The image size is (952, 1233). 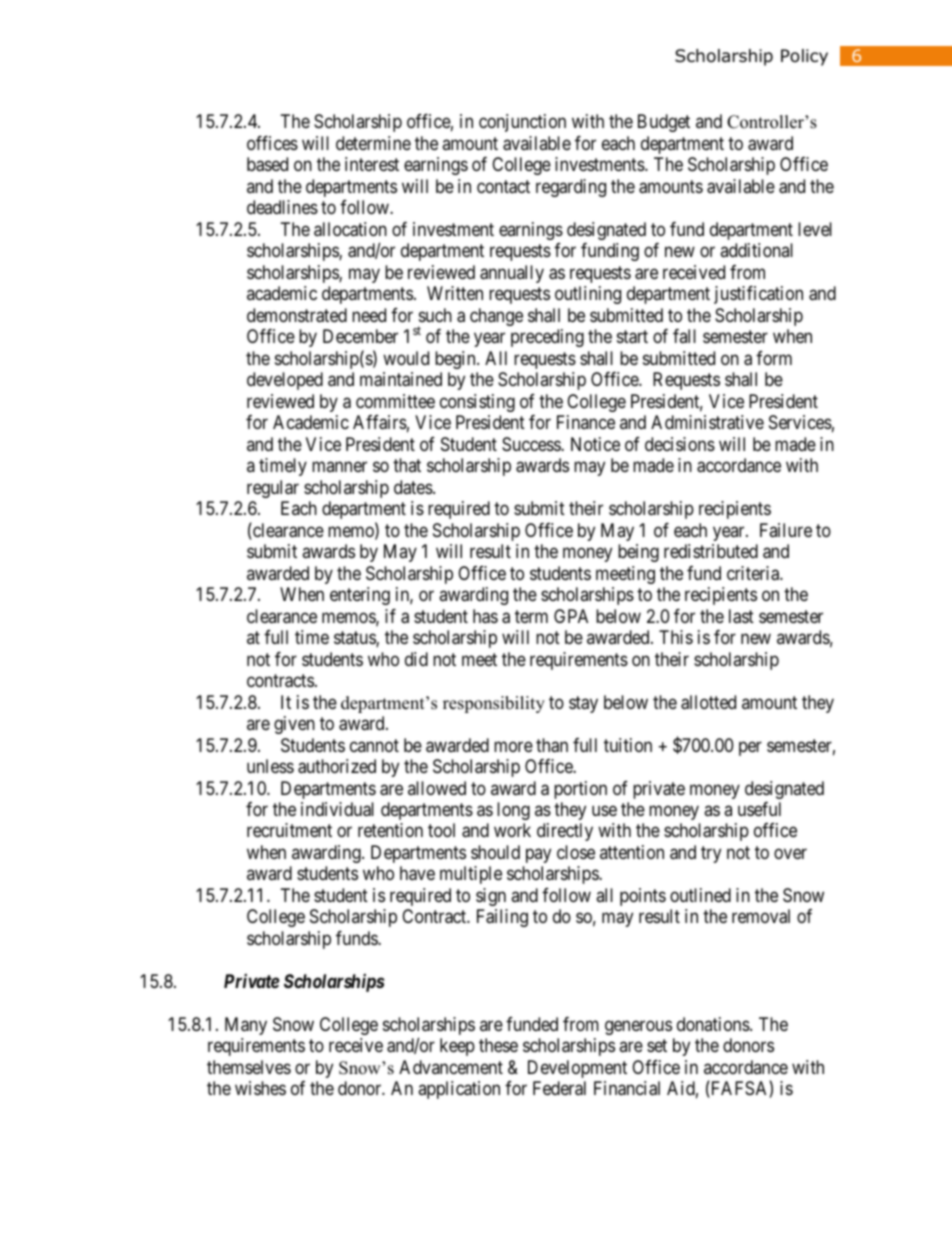 I want to click on these, so click(x=498, y=1045).
